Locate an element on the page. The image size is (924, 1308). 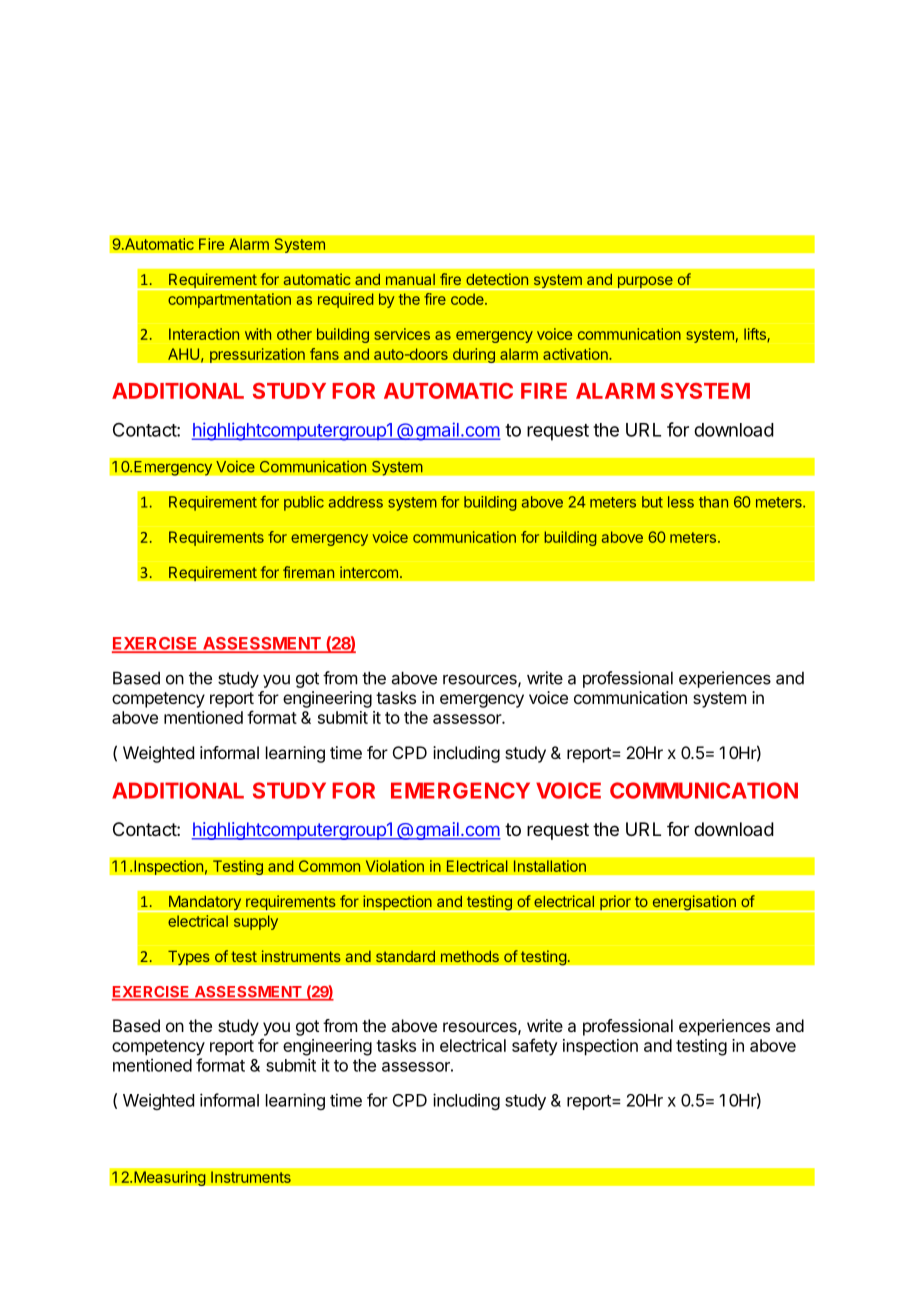
address is located at coordinates (356, 502).
